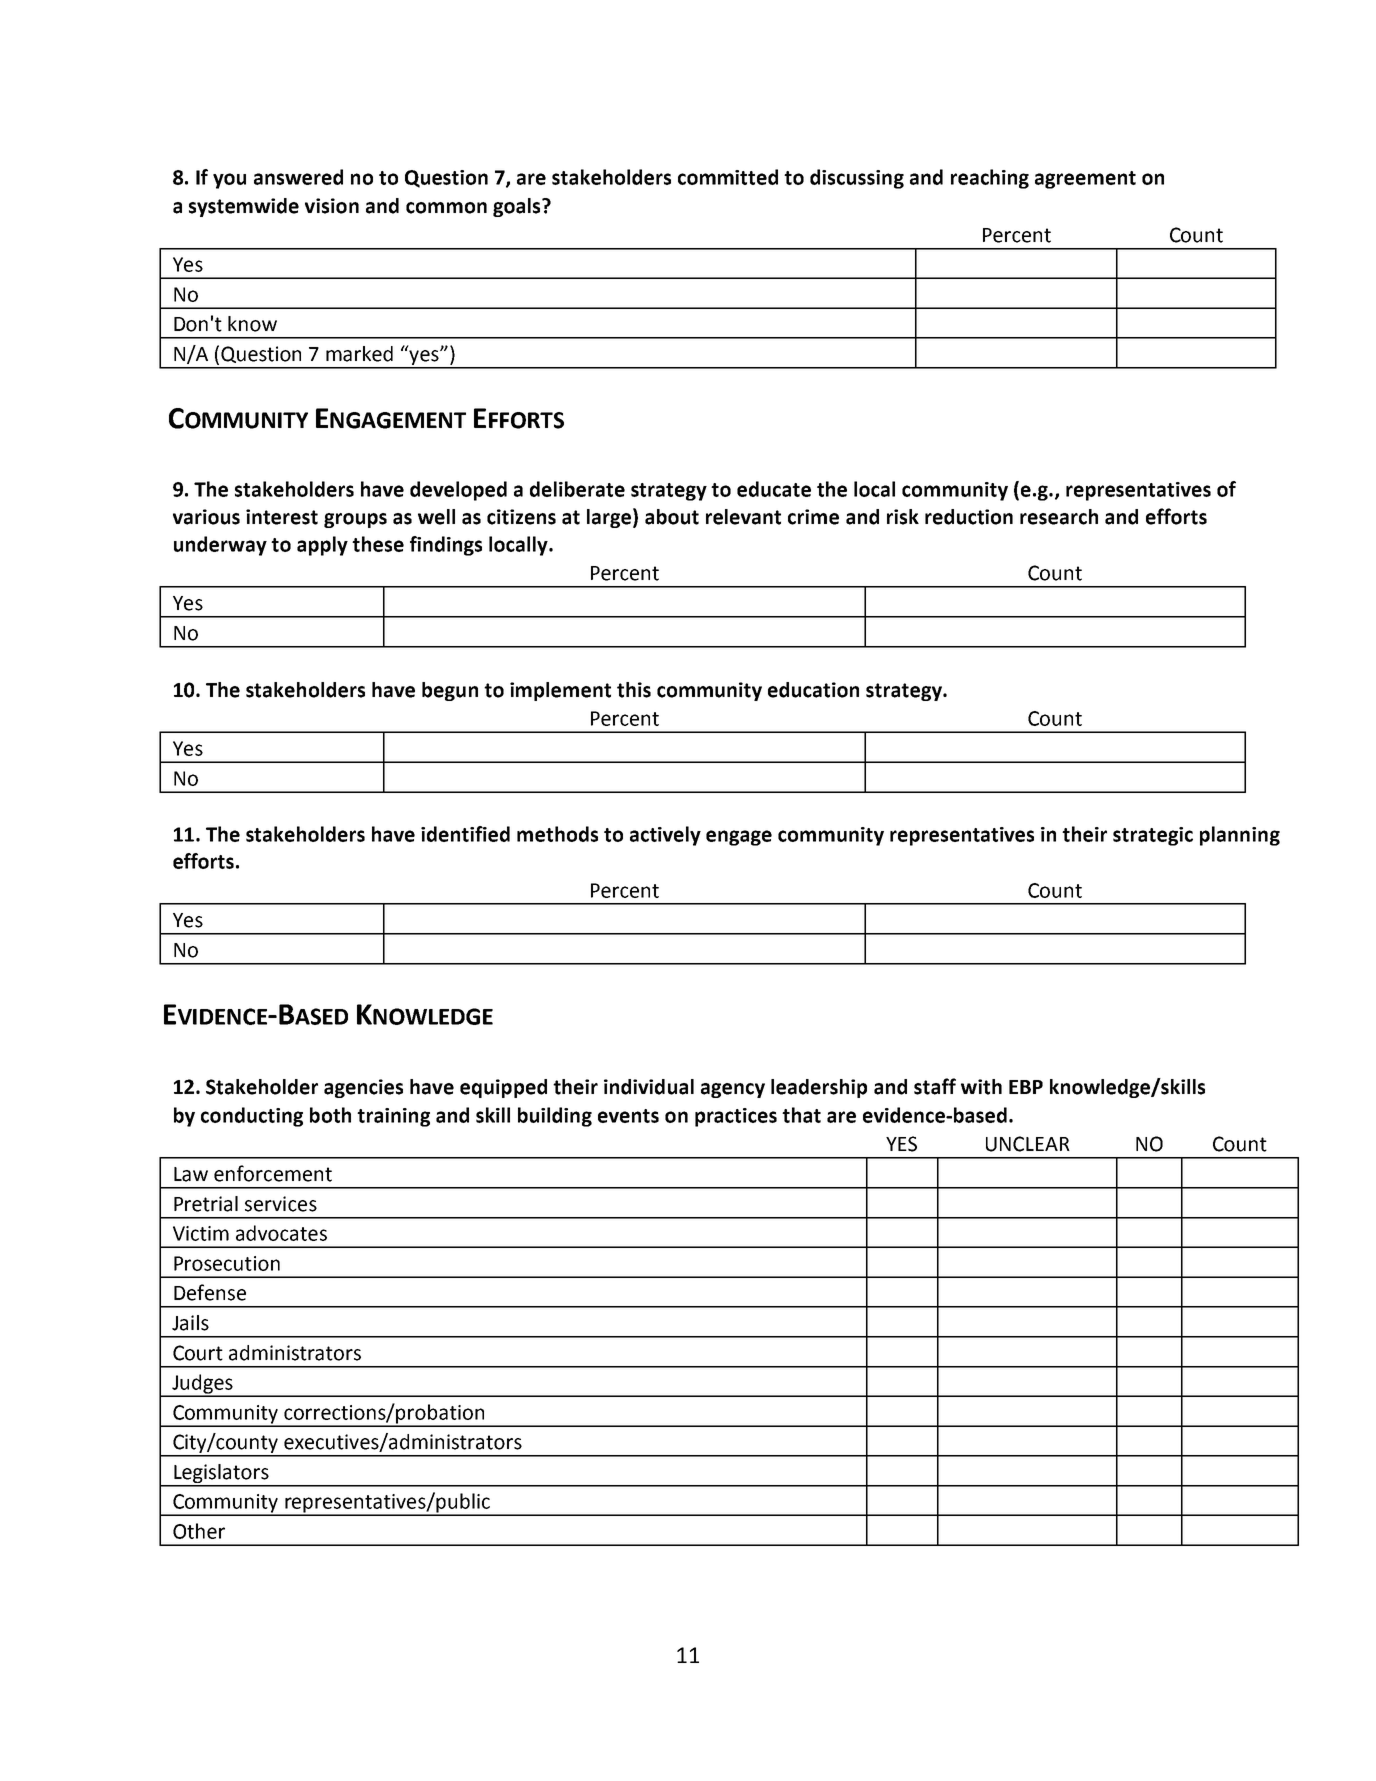 This document has height=1781, width=1376. What do you see at coordinates (1059, 517) in the document?
I see `research` at bounding box center [1059, 517].
